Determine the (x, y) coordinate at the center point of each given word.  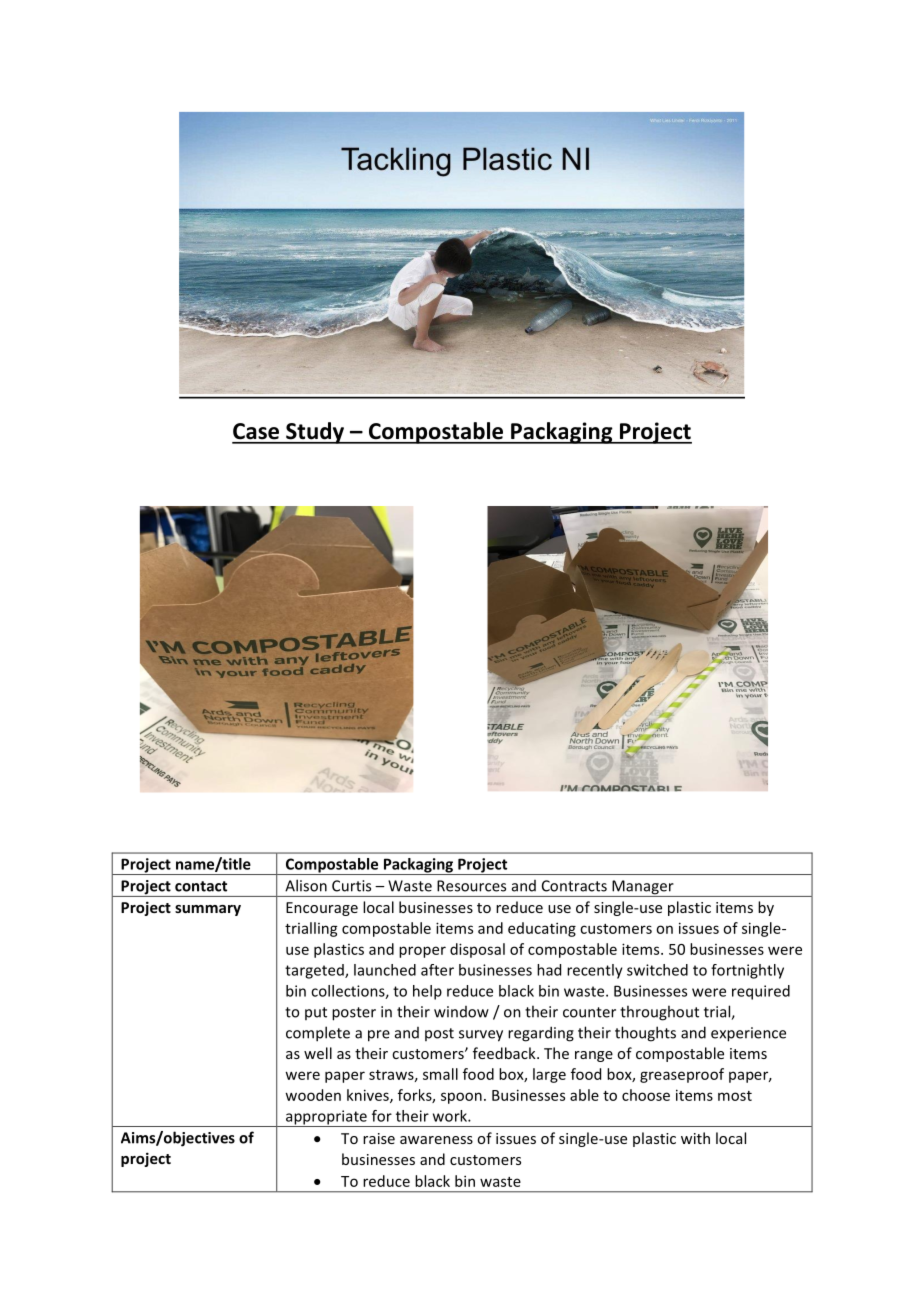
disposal (477, 950)
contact (201, 886)
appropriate (326, 1118)
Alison (306, 885)
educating (542, 929)
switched (657, 970)
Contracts (574, 886)
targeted (315, 971)
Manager (643, 888)
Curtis (351, 886)
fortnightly (747, 971)
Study (315, 433)
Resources (471, 886)
